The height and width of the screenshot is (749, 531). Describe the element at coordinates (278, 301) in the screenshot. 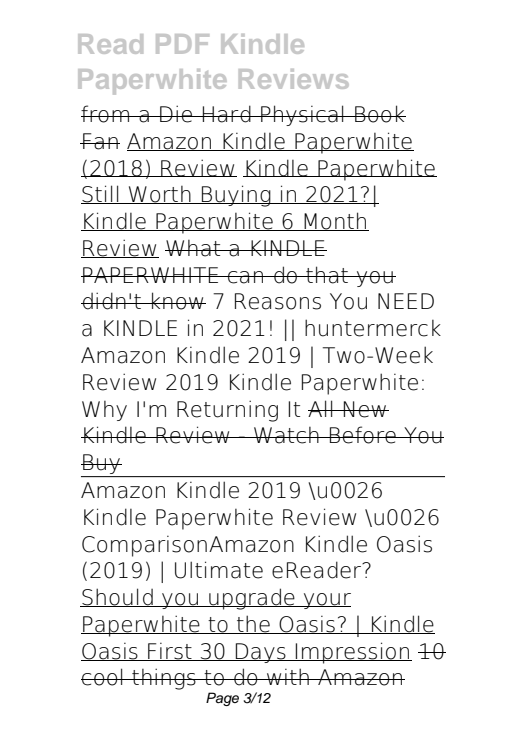

I see `Reasons` at that location.
